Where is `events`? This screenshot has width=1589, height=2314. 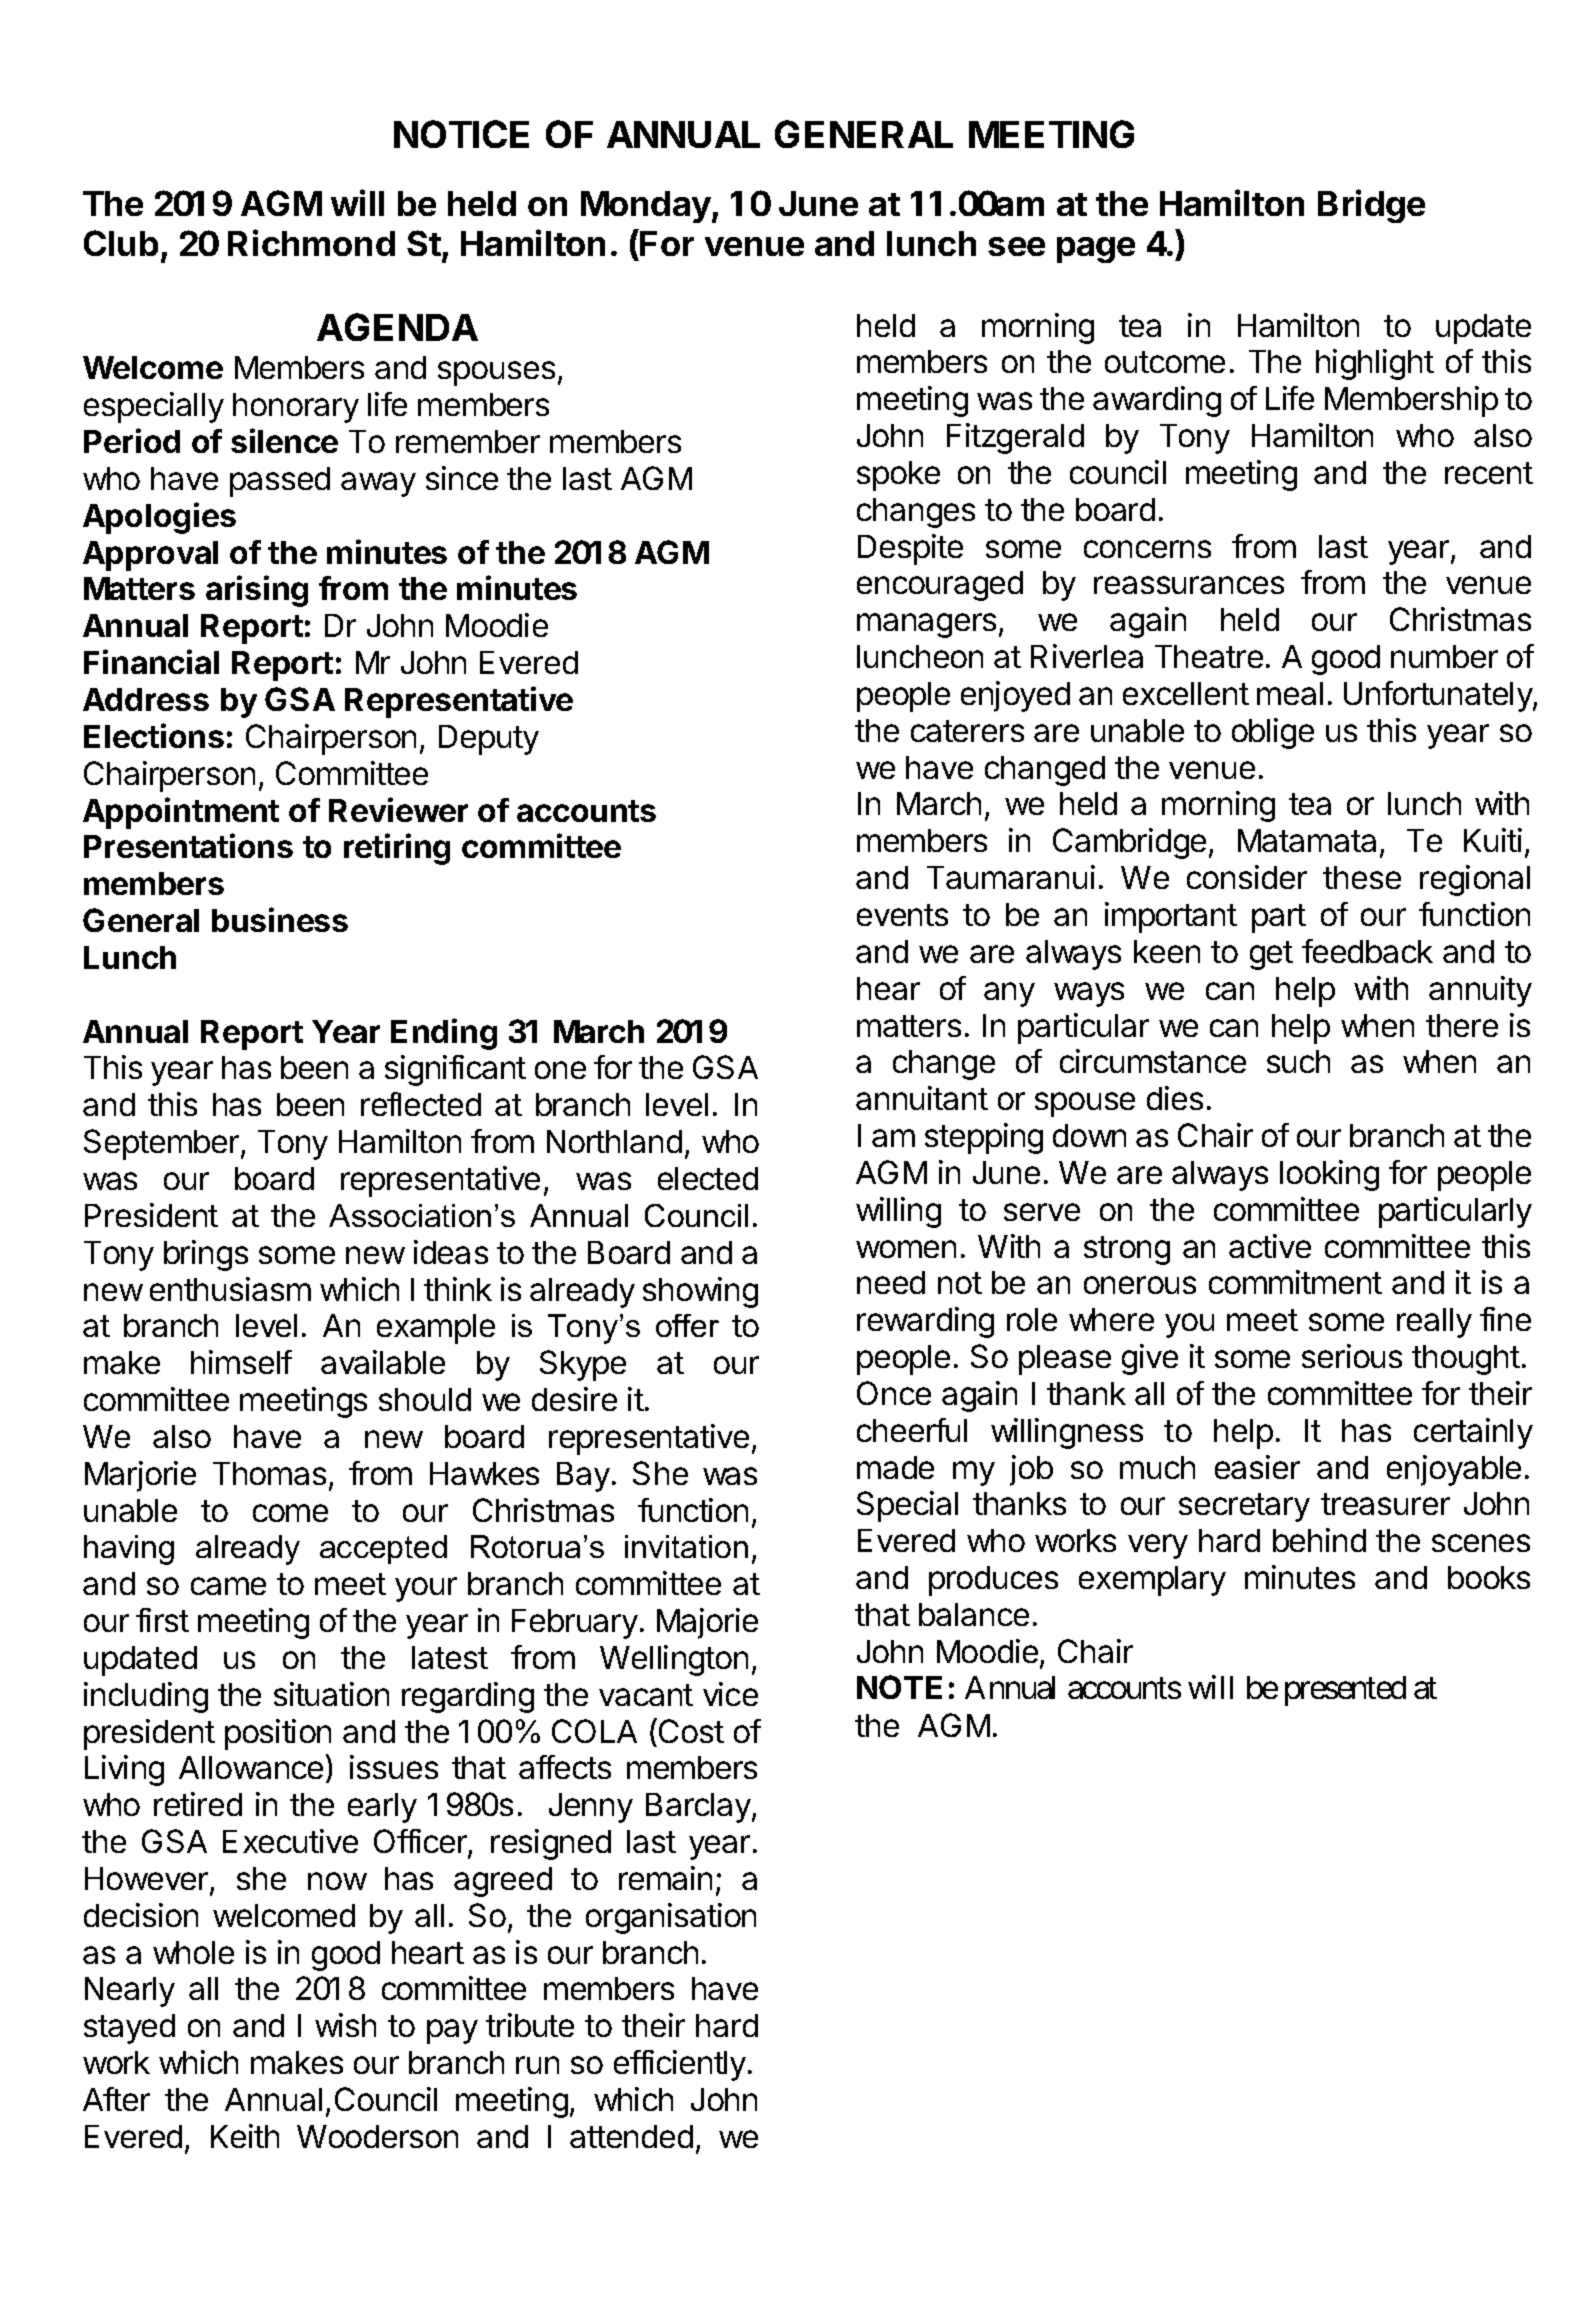
events is located at coordinates (902, 915).
